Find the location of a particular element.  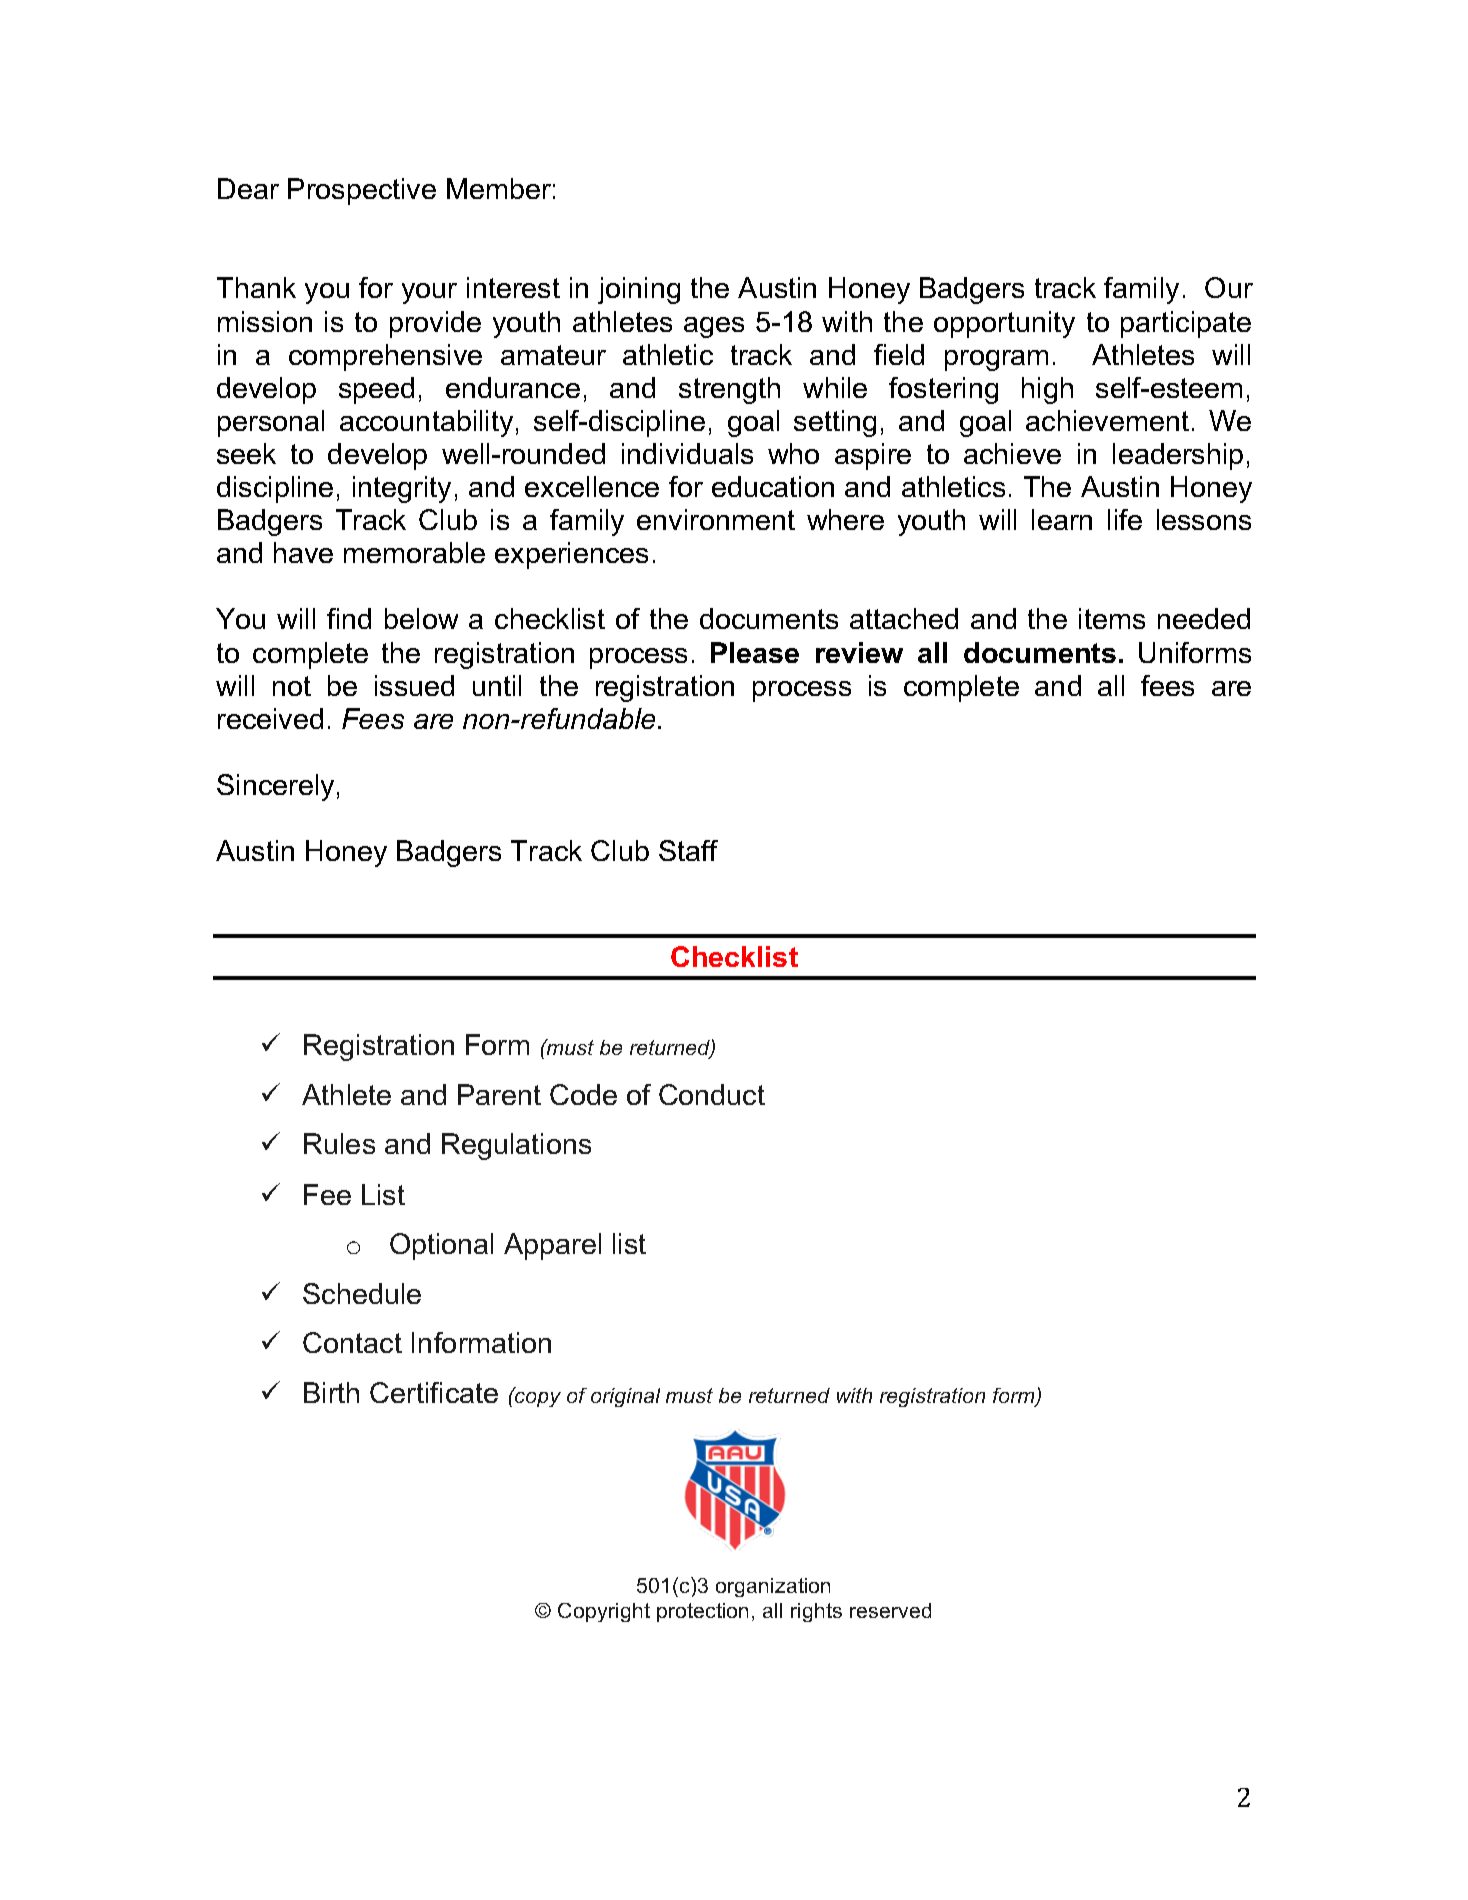

joining is located at coordinates (639, 290).
